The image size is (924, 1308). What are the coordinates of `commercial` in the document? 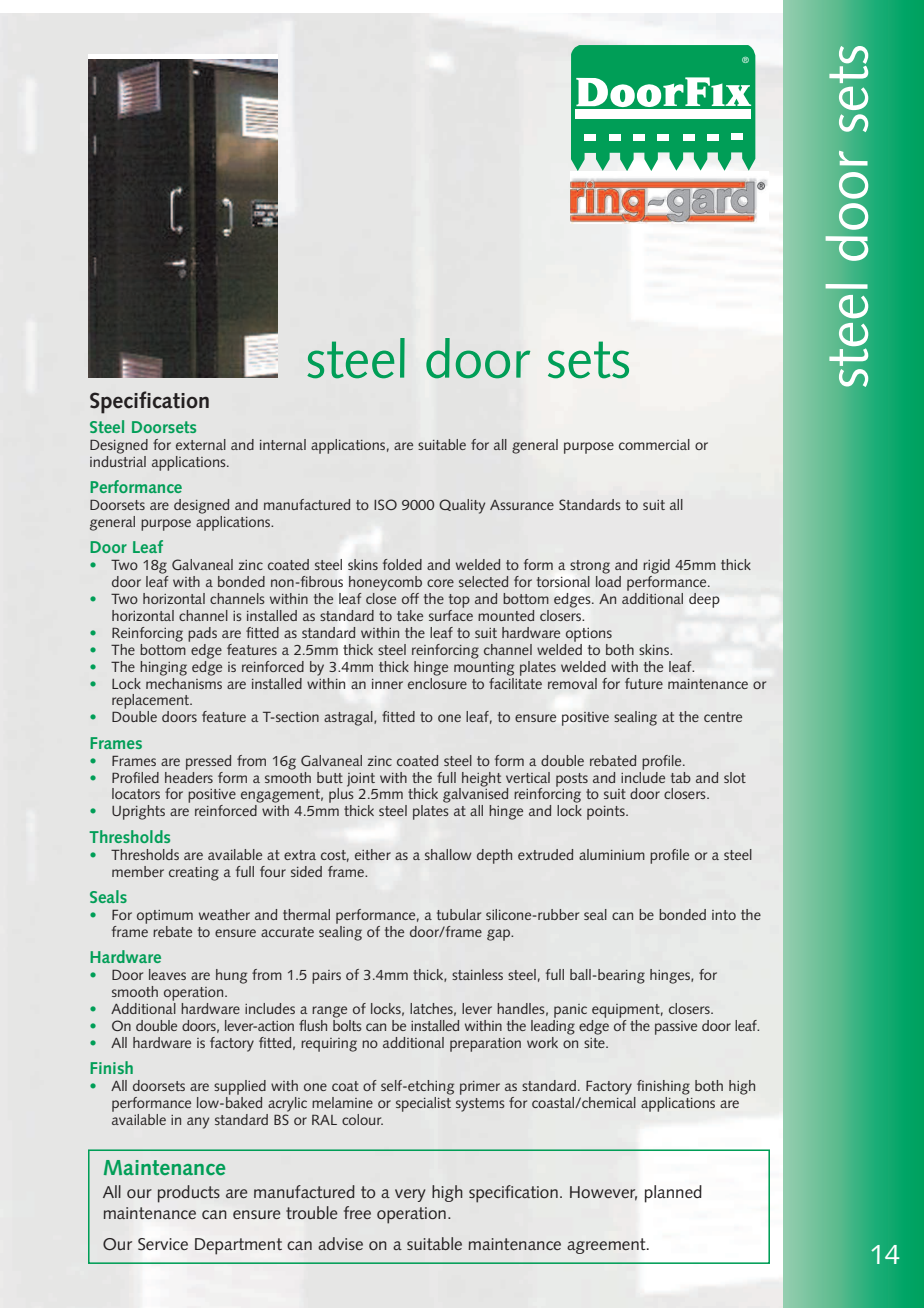 It's located at (654, 444).
